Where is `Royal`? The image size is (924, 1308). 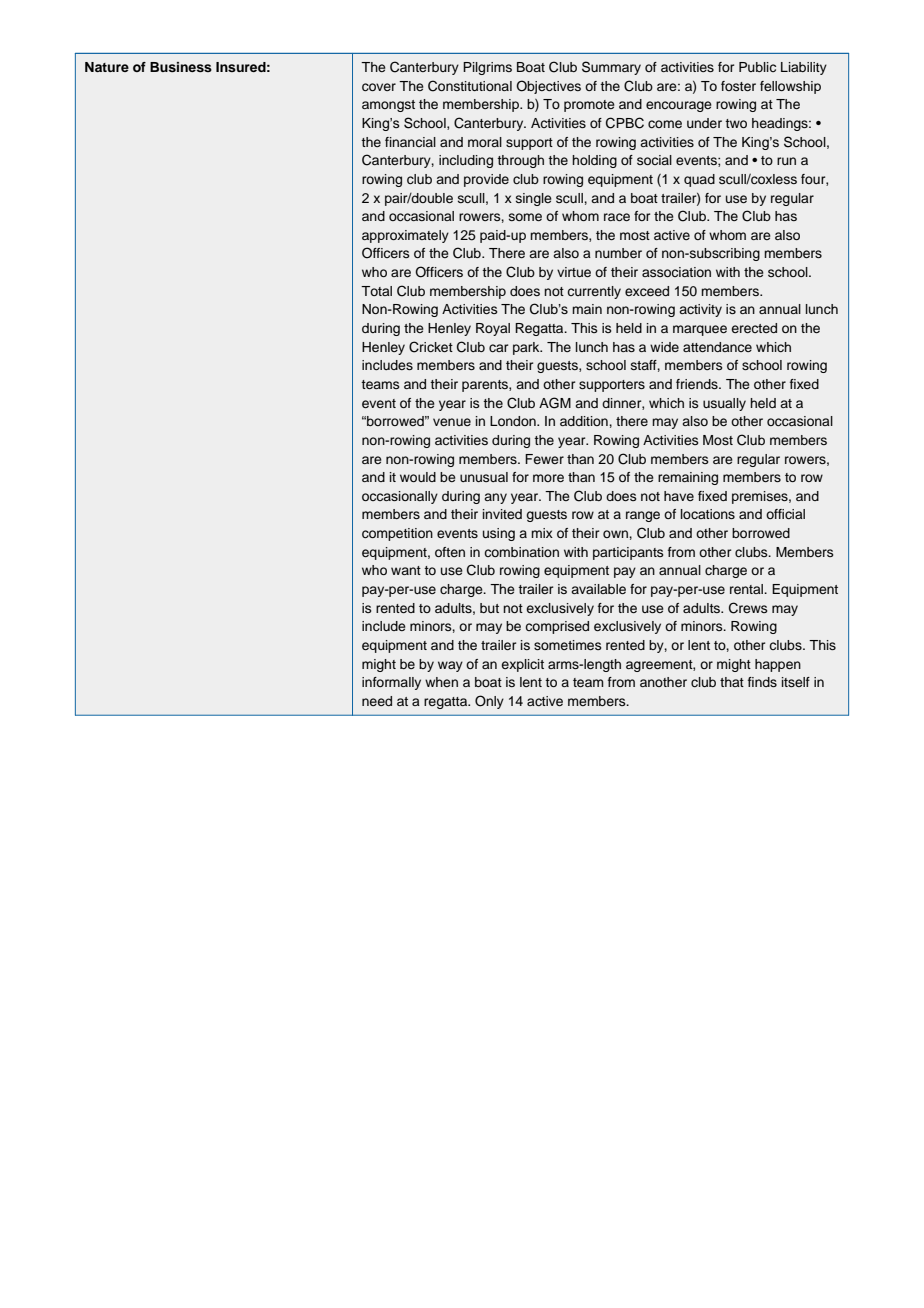 Royal is located at coordinates (493, 329).
